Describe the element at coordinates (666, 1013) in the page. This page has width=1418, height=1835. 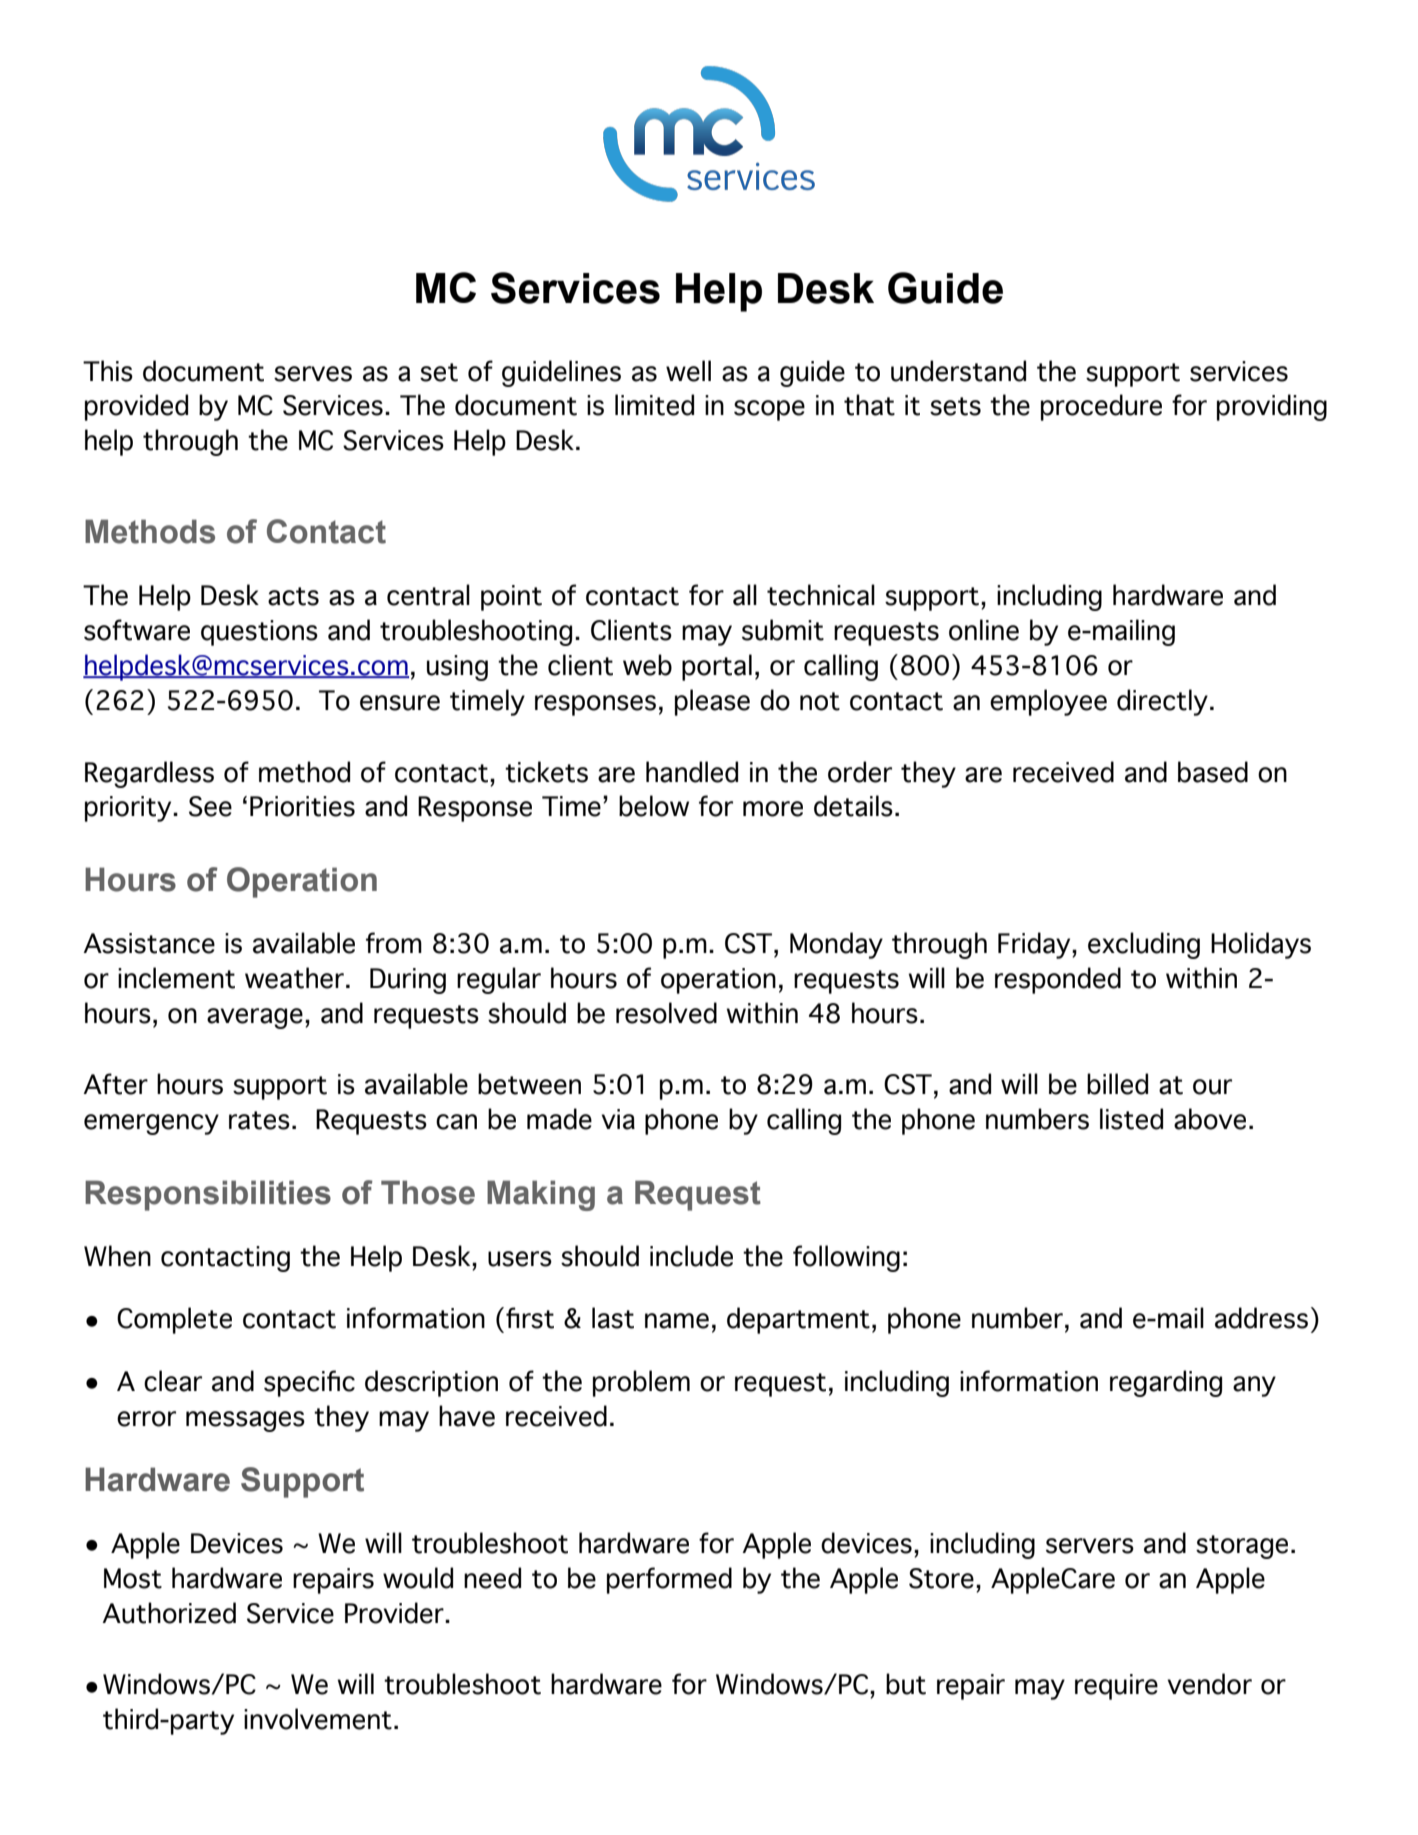
I see `resolved` at that location.
